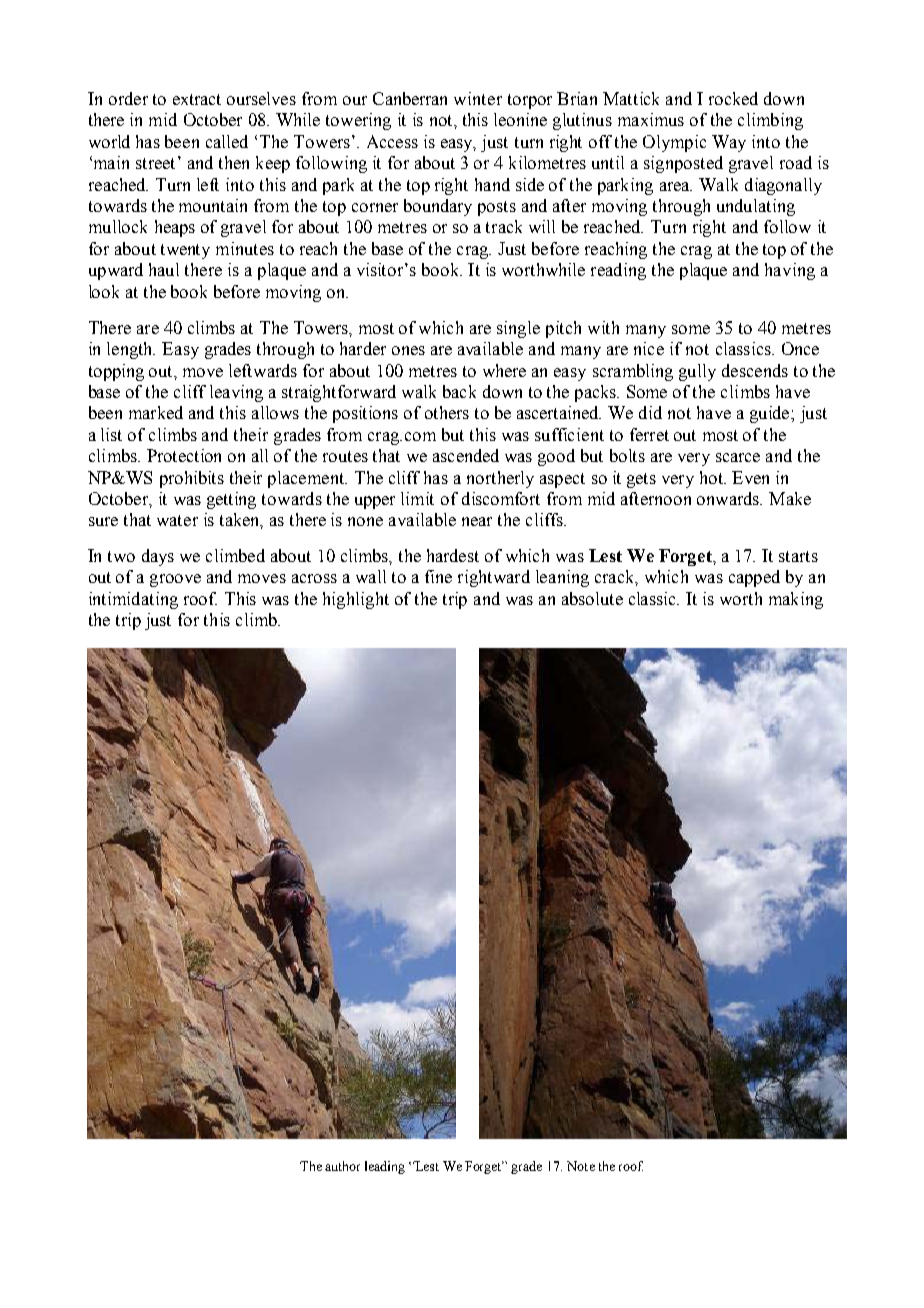 This screenshot has height=1308, width=924. Describe the element at coordinates (729, 143) in the screenshot. I see `Way` at that location.
